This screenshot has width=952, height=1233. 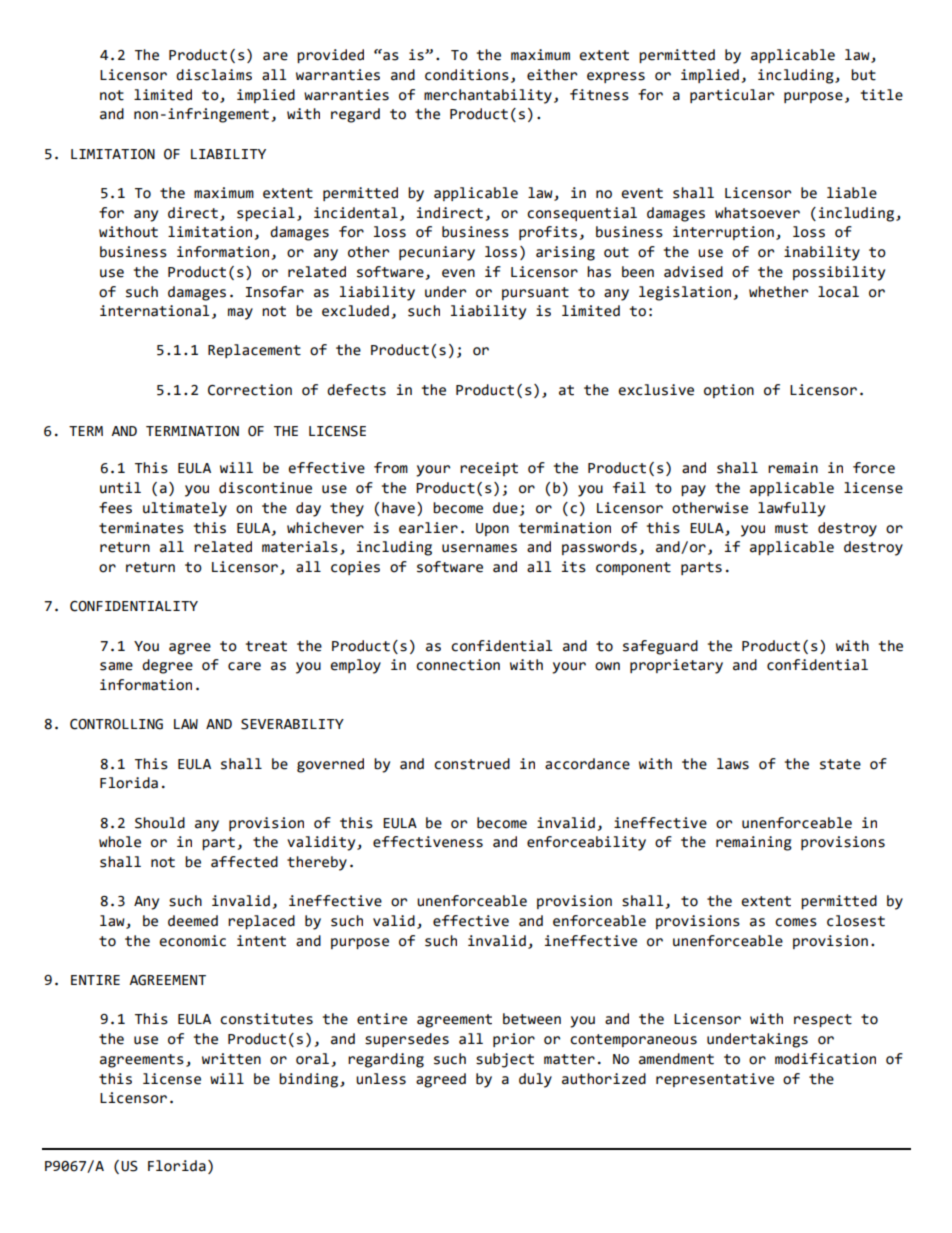 I want to click on ultimately, so click(x=185, y=509).
